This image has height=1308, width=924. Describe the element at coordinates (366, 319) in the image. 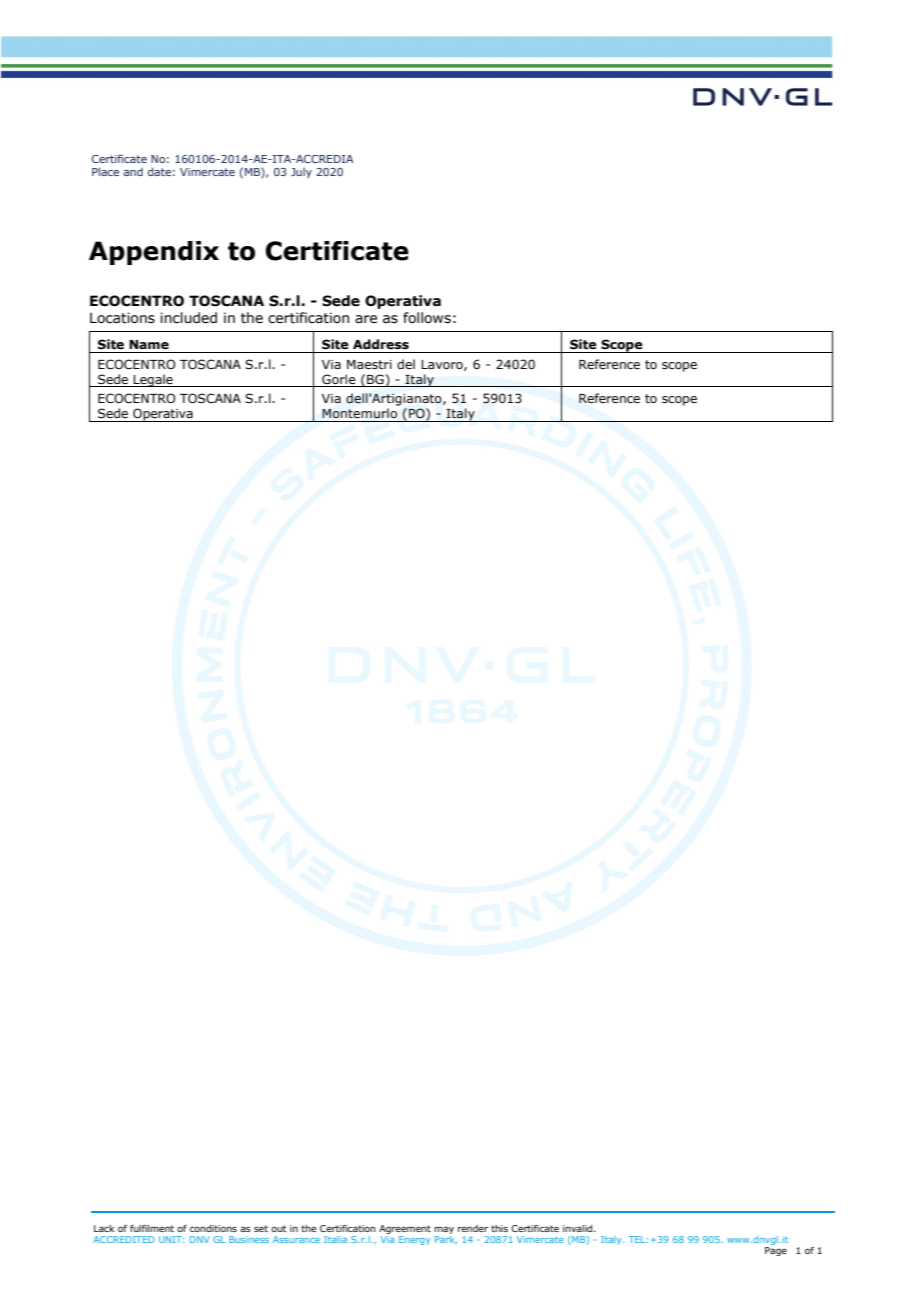

I see `are` at that location.
